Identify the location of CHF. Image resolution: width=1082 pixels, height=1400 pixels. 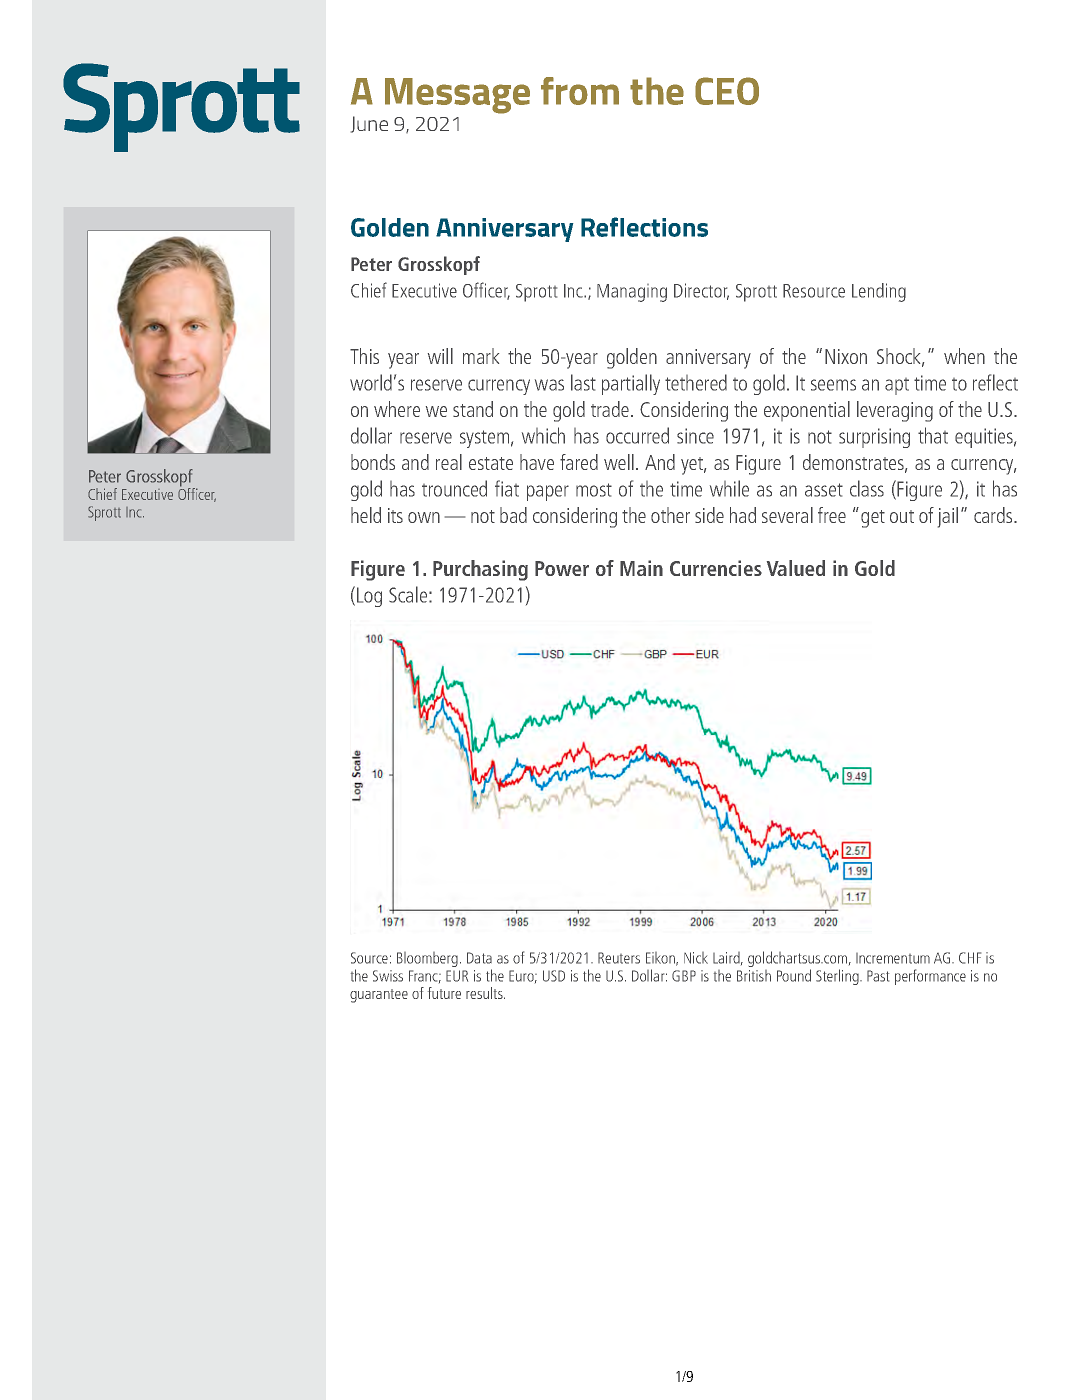
(970, 958).
